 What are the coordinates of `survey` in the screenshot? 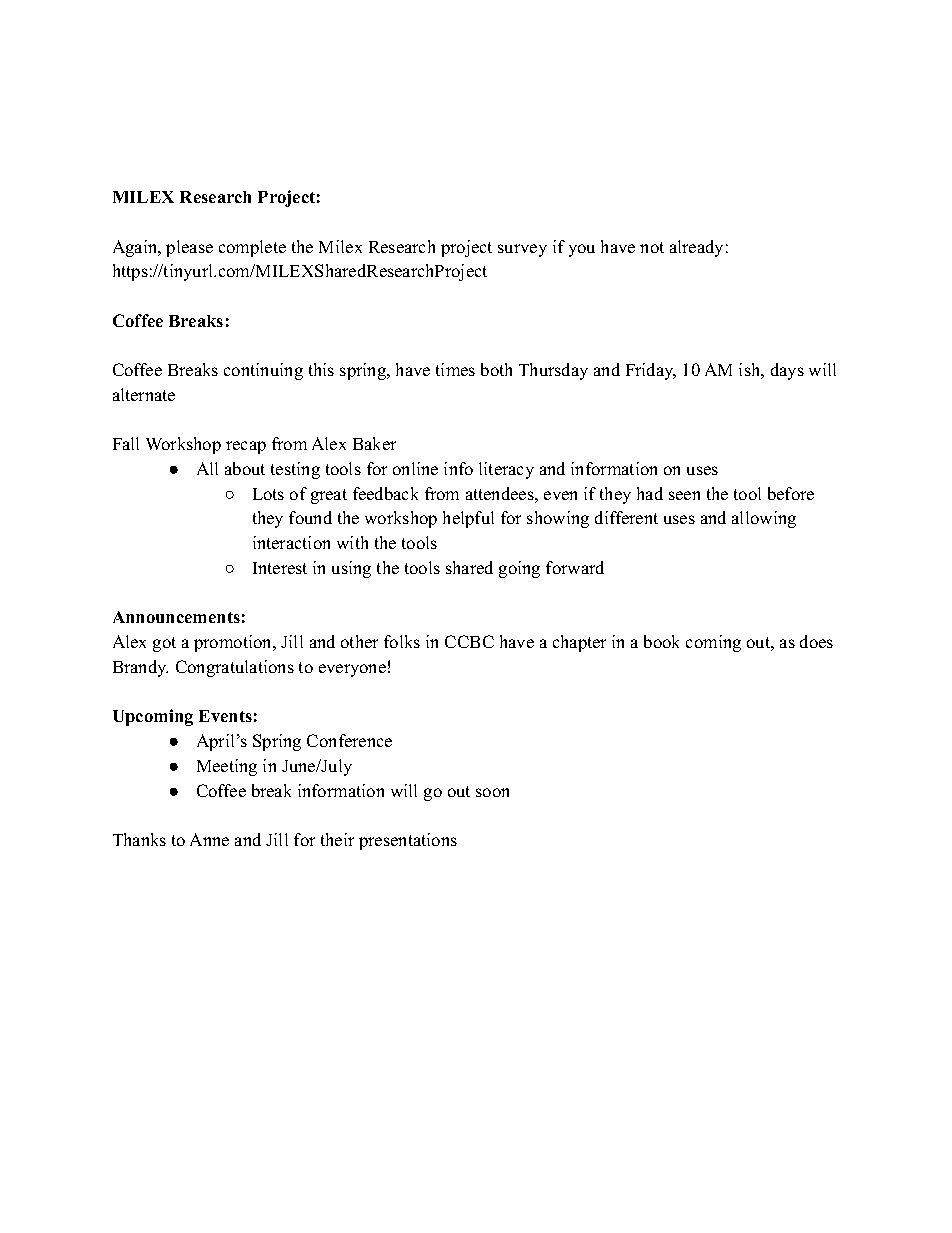 It's located at (522, 250).
